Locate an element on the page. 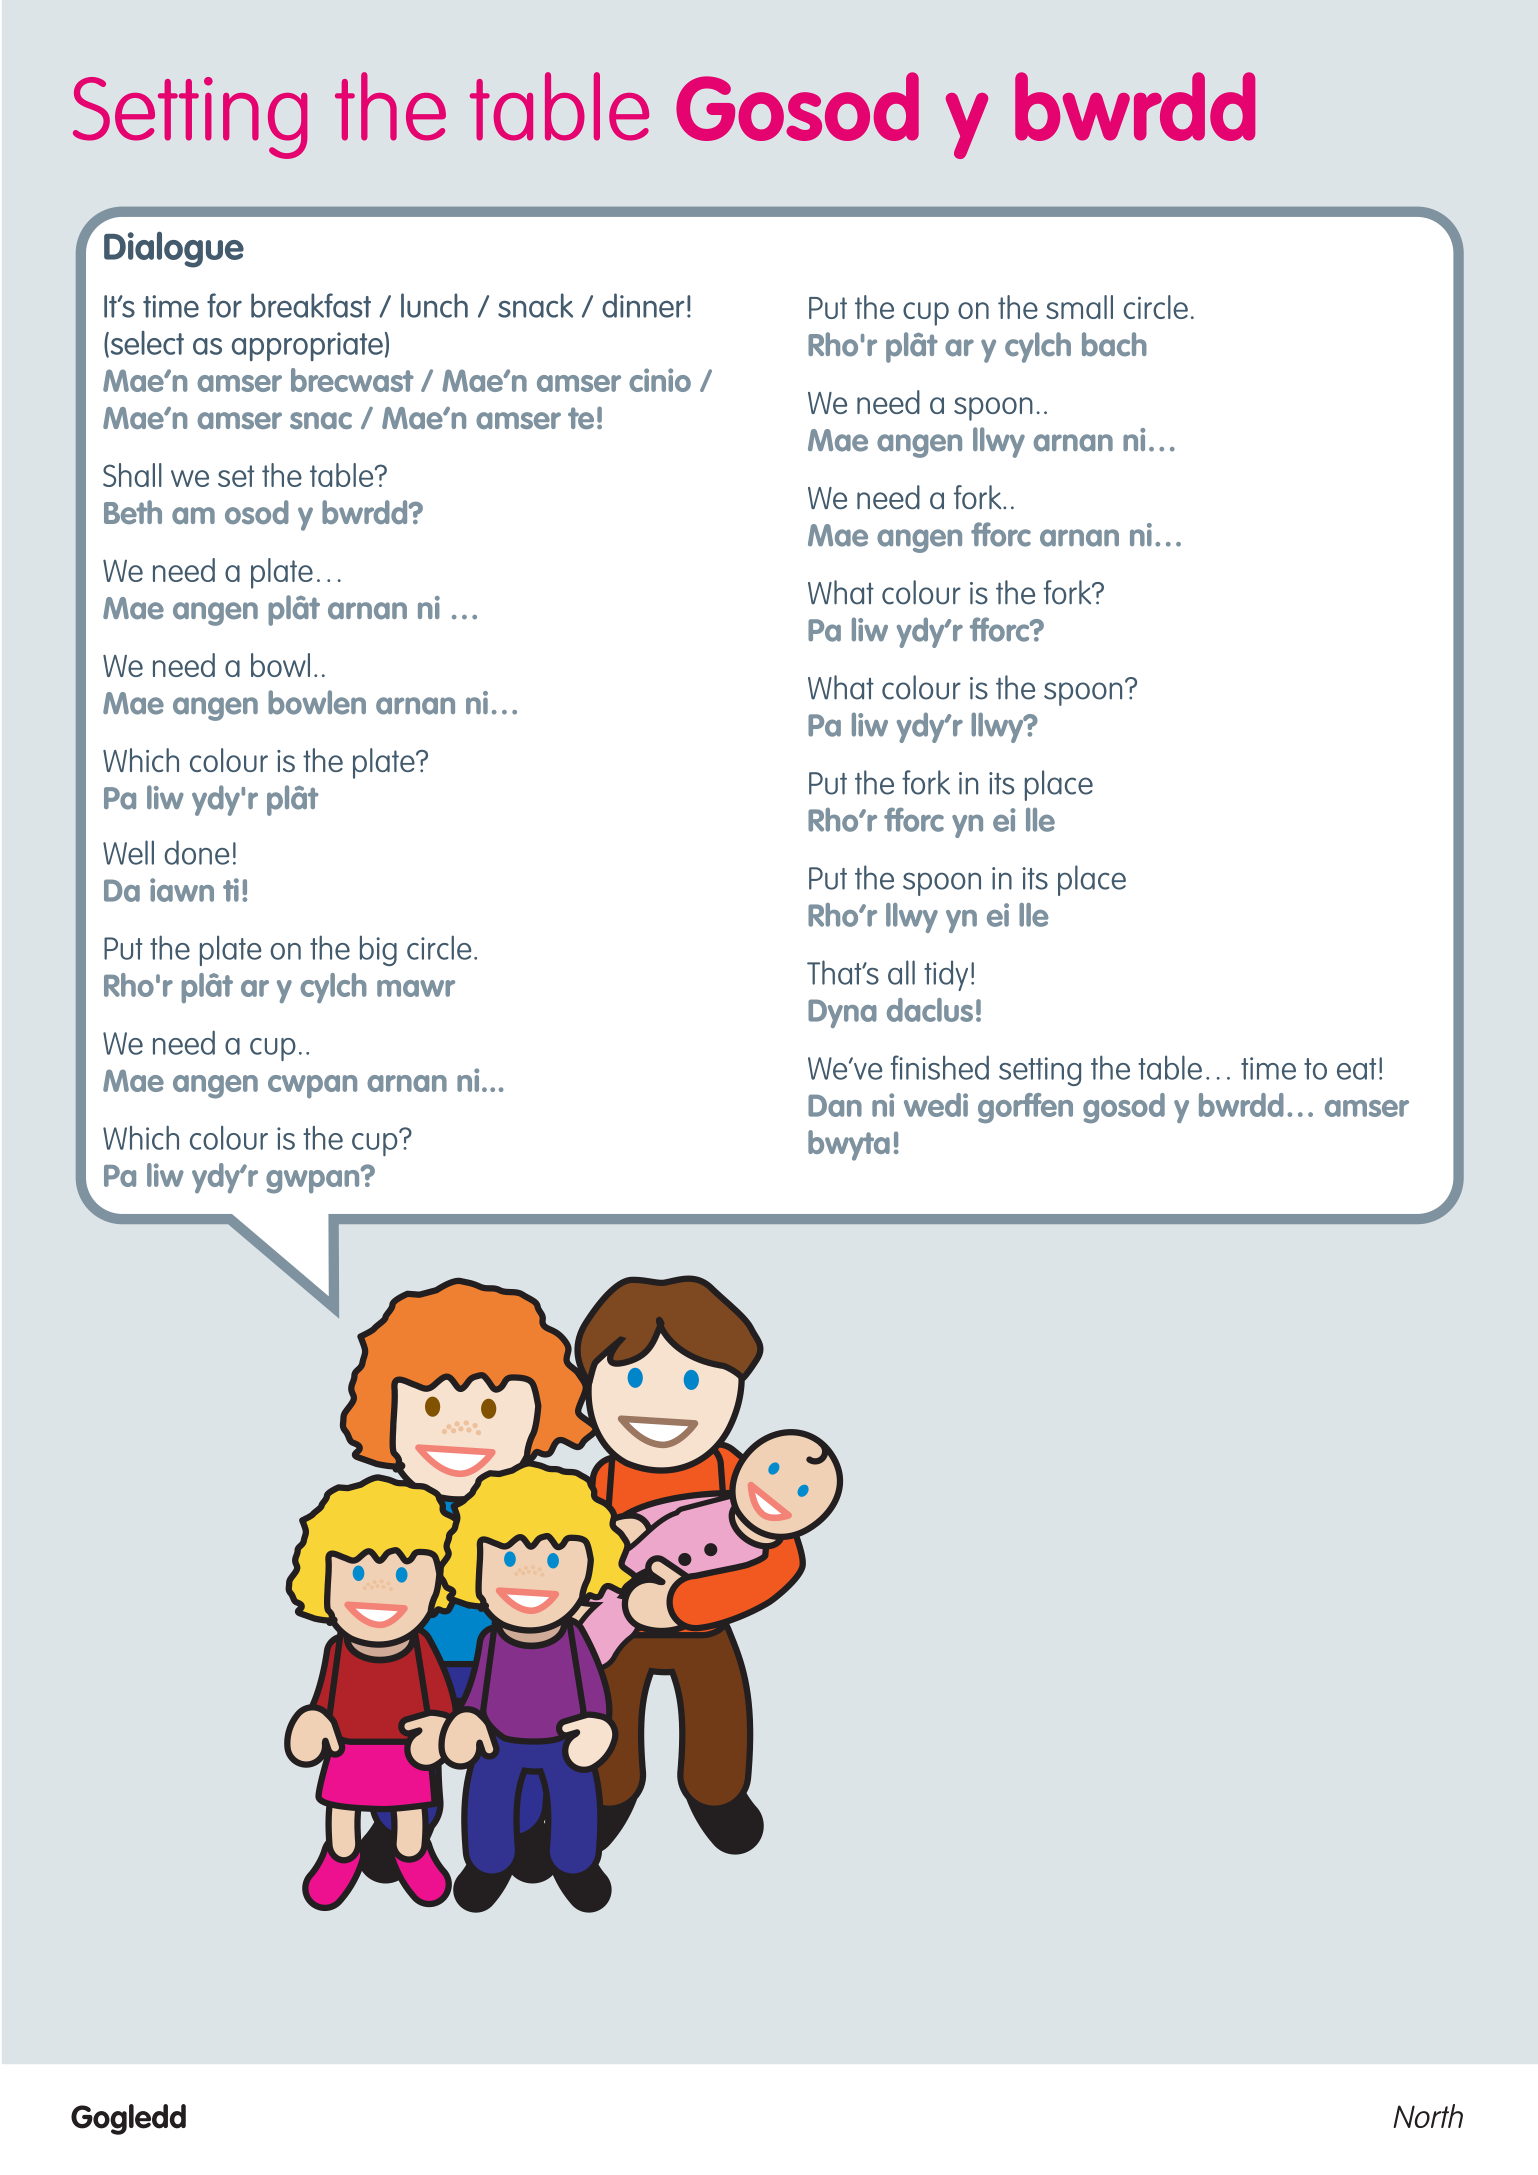 This document has height=2175, width=1538. small is located at coordinates (1079, 307).
